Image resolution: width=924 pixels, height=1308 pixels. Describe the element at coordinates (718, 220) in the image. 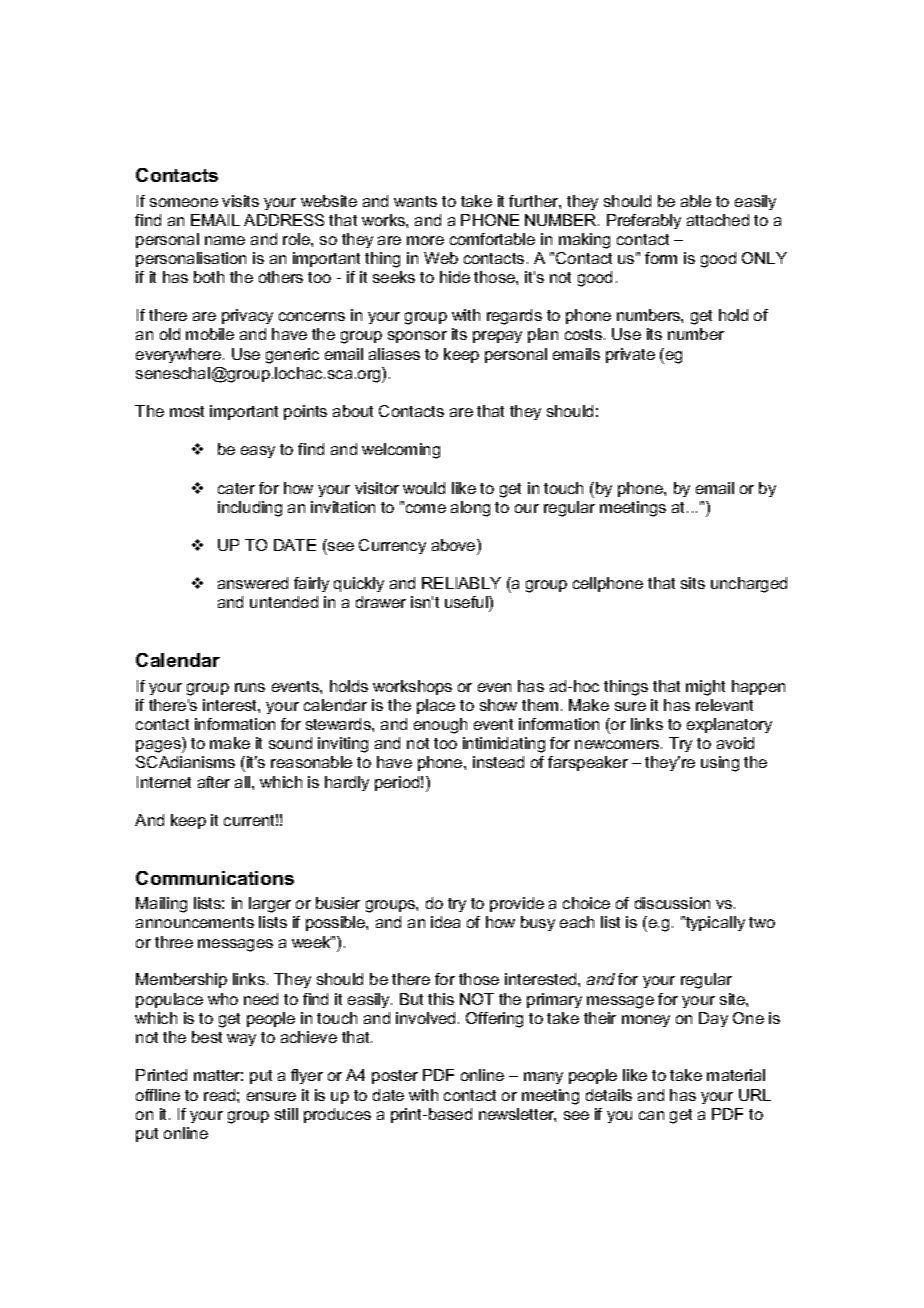

I see `attached` at that location.
